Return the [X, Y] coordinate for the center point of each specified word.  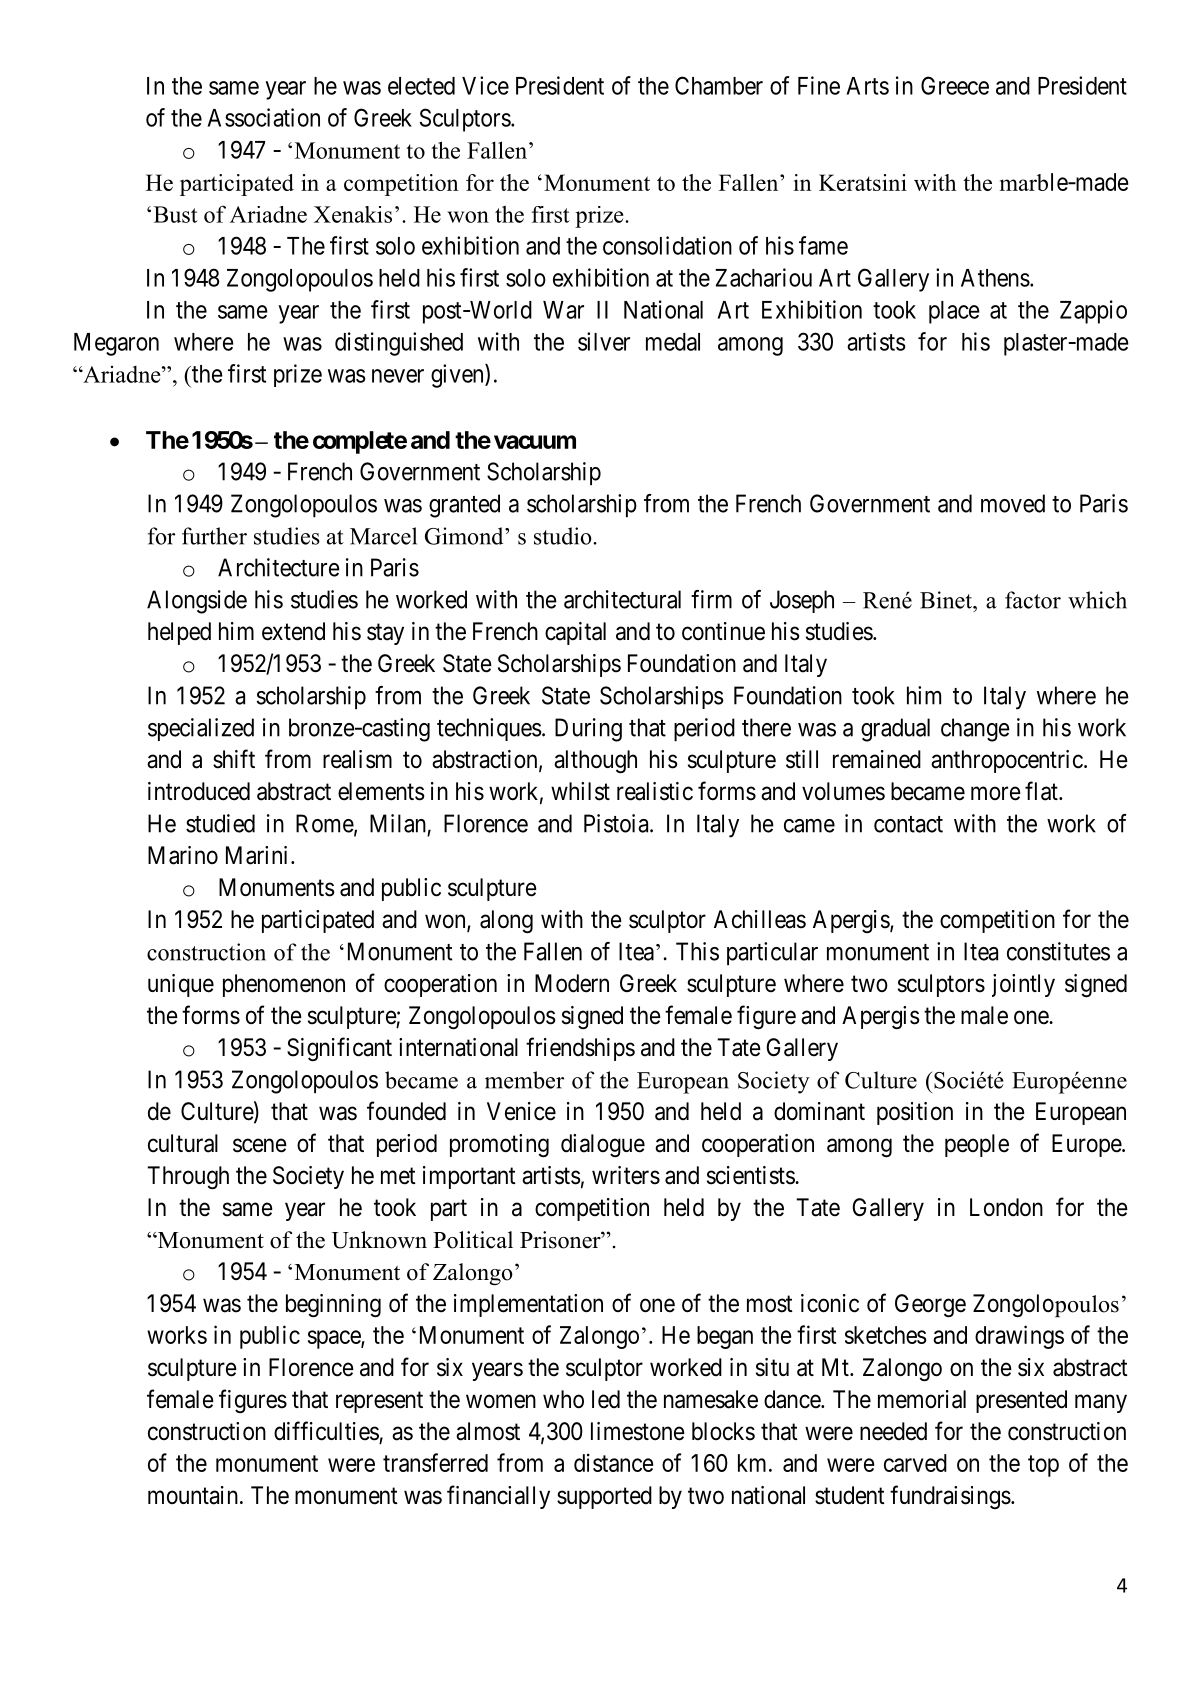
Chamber [719, 85]
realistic [655, 791]
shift [234, 759]
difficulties [326, 1431]
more [996, 793]
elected [421, 86]
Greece [955, 85]
